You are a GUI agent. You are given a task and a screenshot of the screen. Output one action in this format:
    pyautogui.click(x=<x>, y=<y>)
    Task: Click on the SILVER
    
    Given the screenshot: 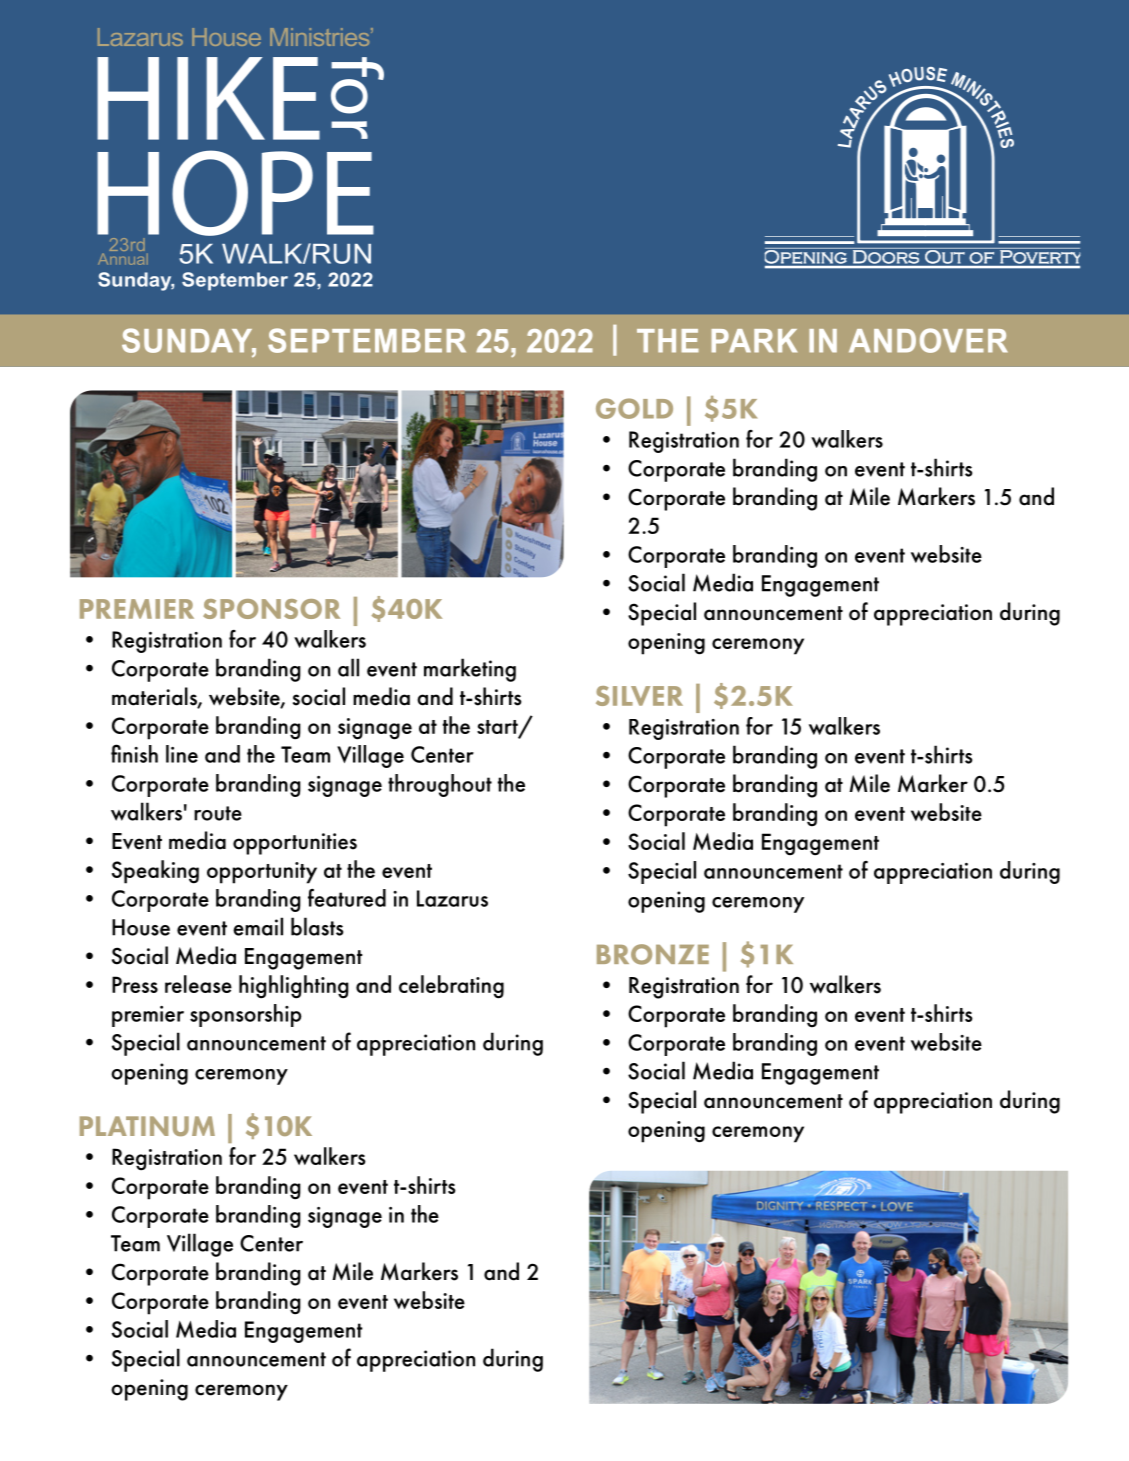 What is the action you would take?
    pyautogui.click(x=639, y=696)
